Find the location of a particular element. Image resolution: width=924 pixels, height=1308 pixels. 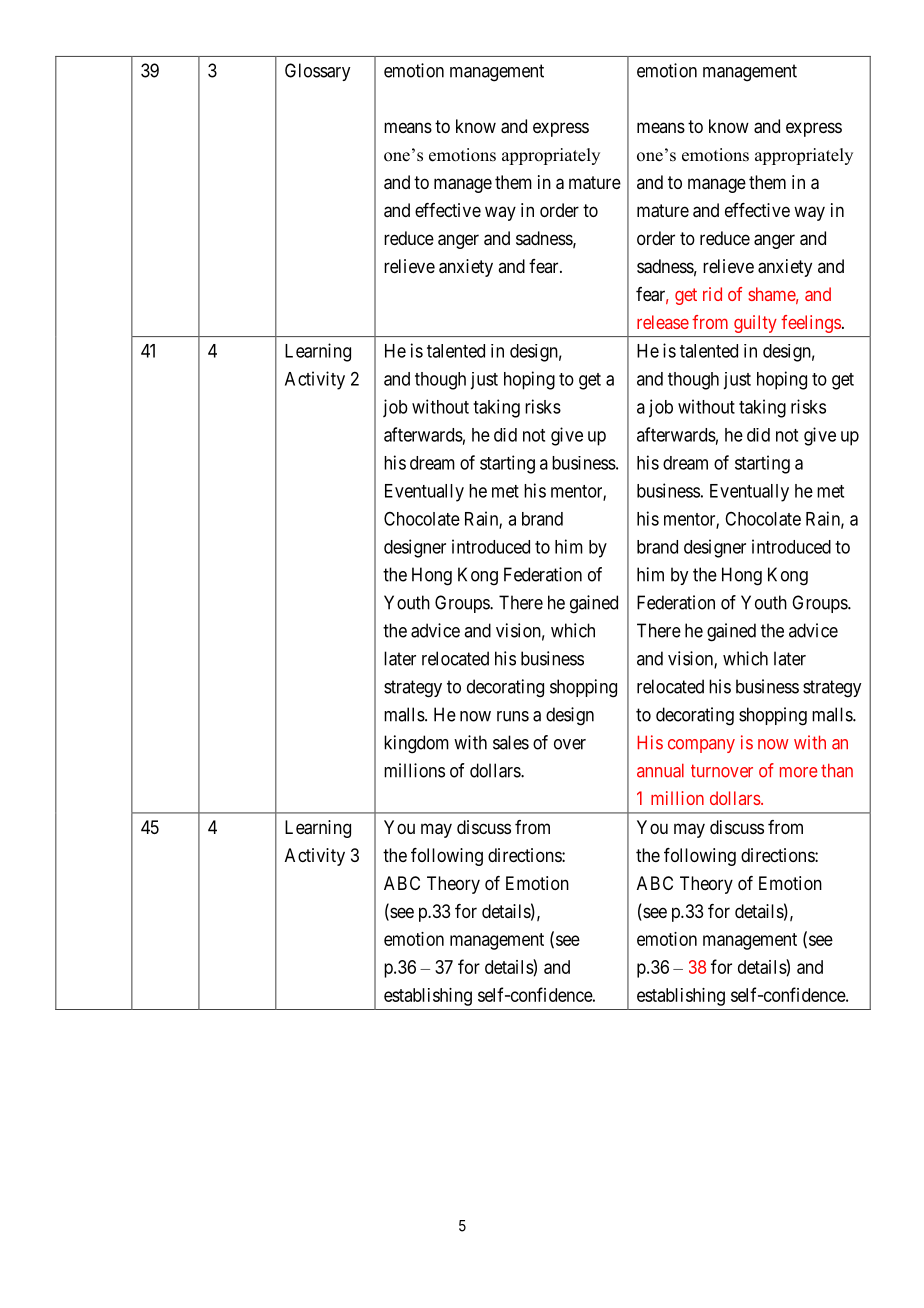

guilty is located at coordinates (755, 324).
